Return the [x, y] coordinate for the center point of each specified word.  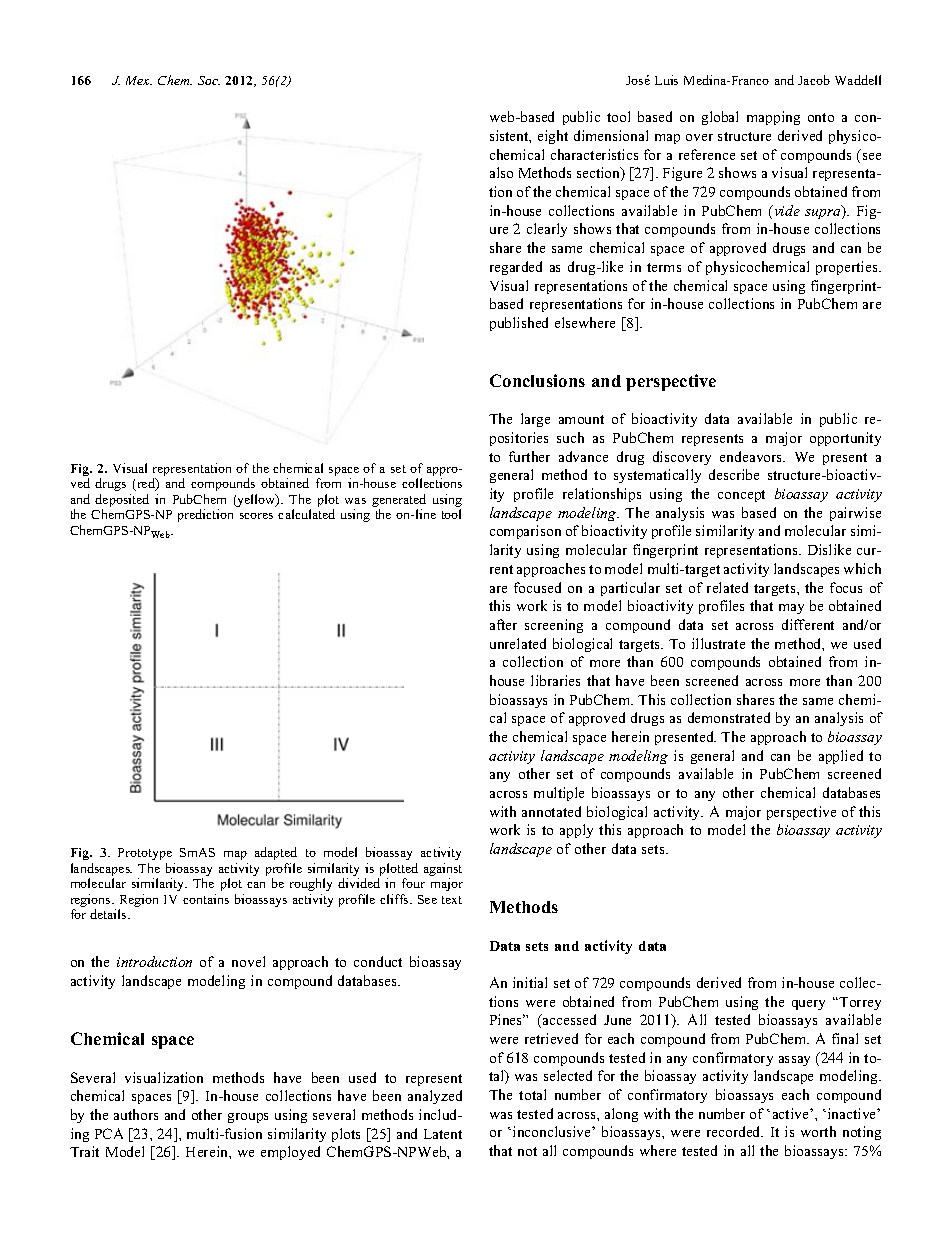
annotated [551, 811]
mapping [773, 118]
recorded [735, 1131]
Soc [209, 80]
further [529, 456]
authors [136, 1114]
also [501, 172]
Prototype [145, 854]
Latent [443, 1134]
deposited [122, 502]
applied [841, 757]
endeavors [752, 456]
